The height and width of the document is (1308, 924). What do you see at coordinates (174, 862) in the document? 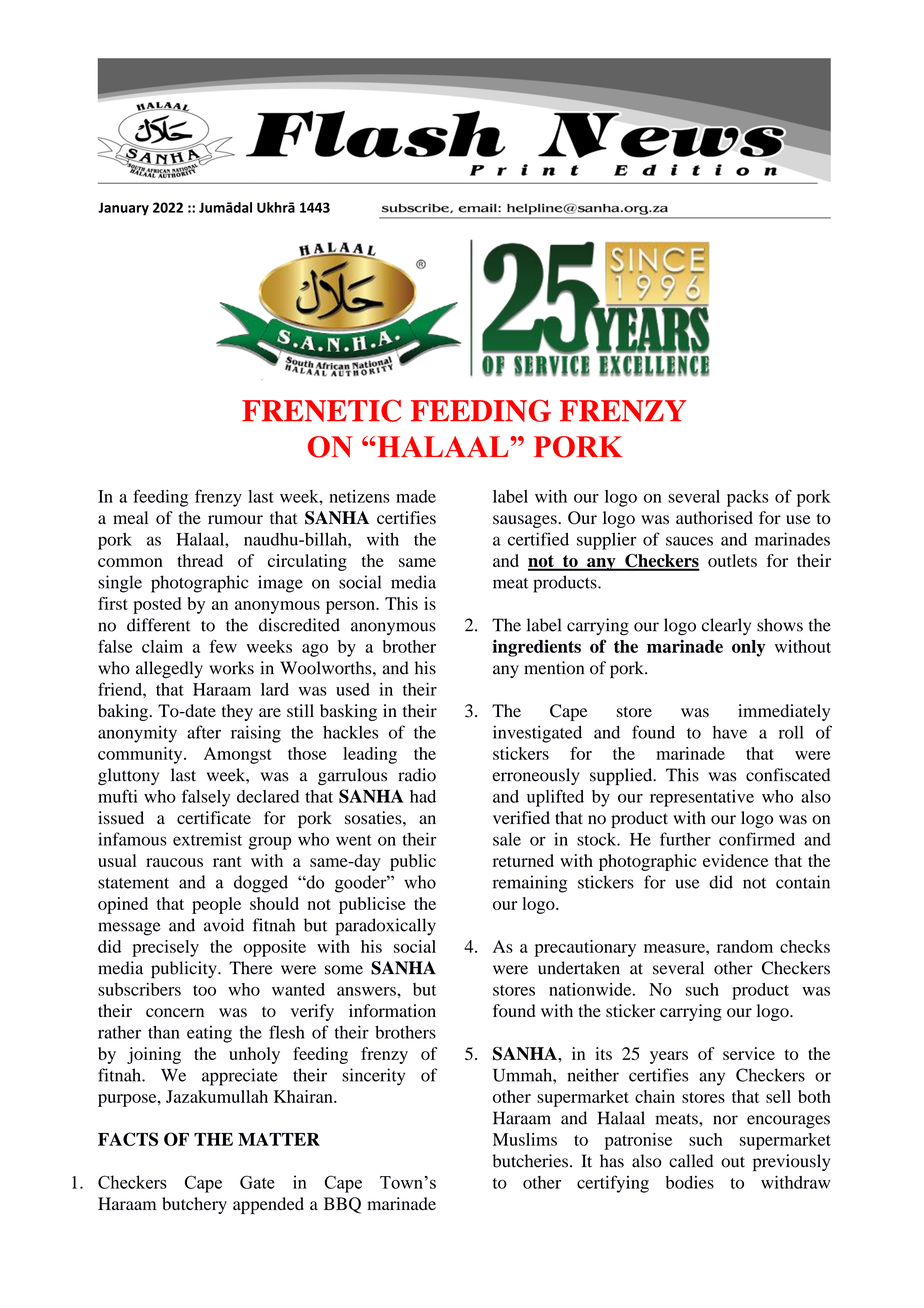
I see `raucous` at bounding box center [174, 862].
